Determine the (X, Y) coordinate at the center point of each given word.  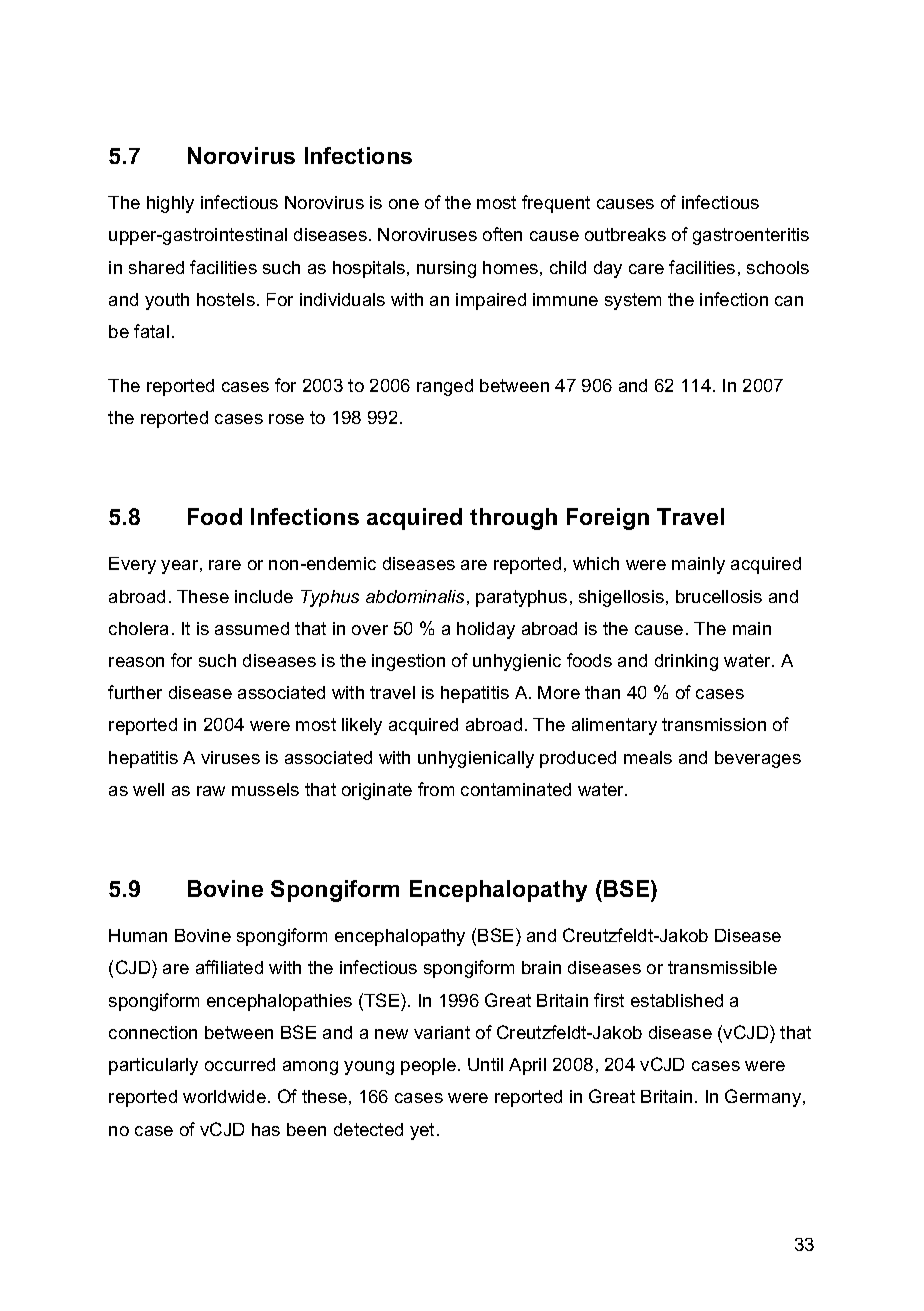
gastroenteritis (751, 236)
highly (170, 204)
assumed (252, 628)
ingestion (408, 662)
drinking (686, 662)
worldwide (224, 1096)
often (502, 234)
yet (422, 1131)
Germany (764, 1098)
